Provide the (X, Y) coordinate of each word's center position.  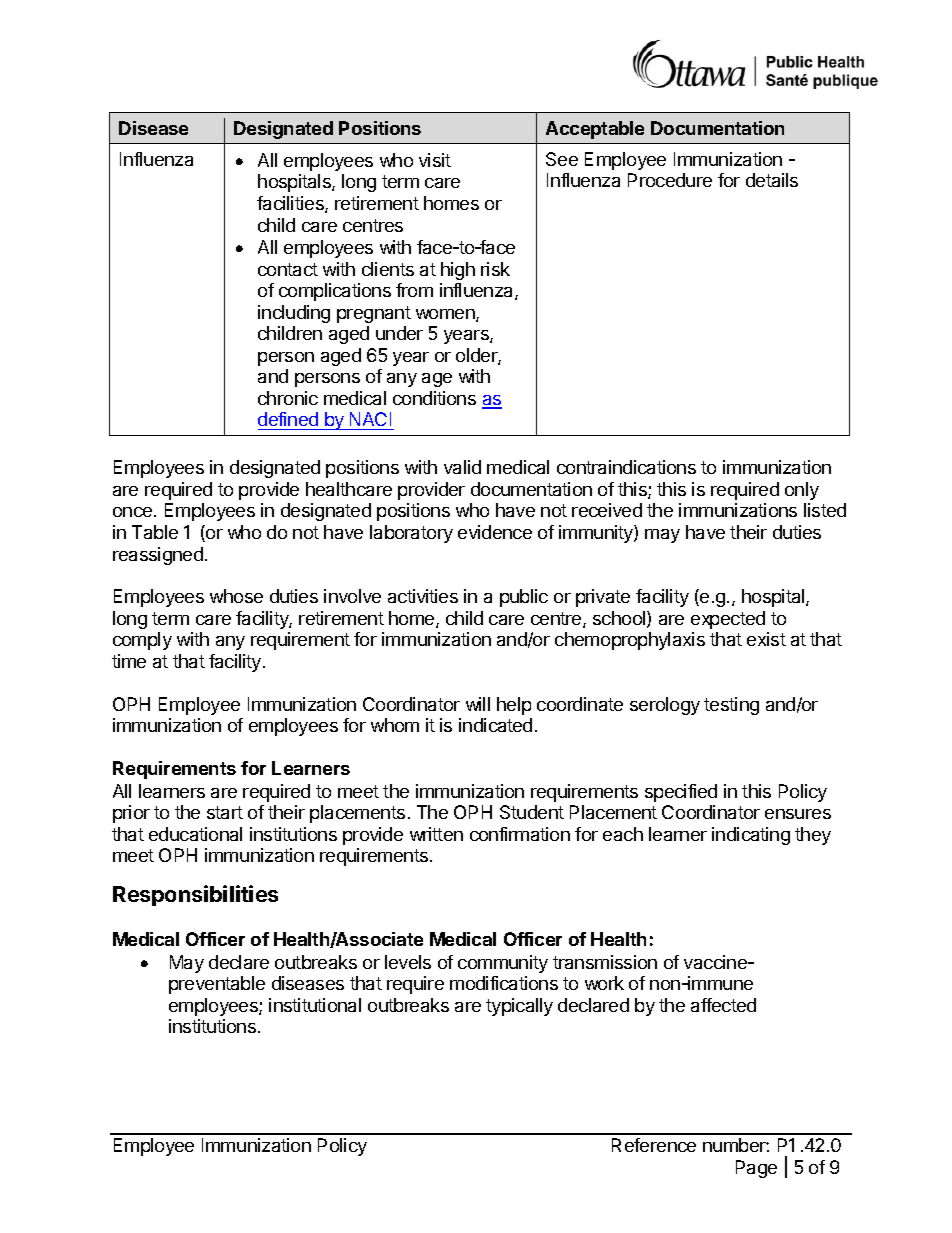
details (772, 180)
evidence (495, 532)
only (802, 491)
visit (435, 160)
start (225, 812)
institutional (315, 1005)
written (436, 834)
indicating (751, 836)
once (132, 512)
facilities (291, 204)
